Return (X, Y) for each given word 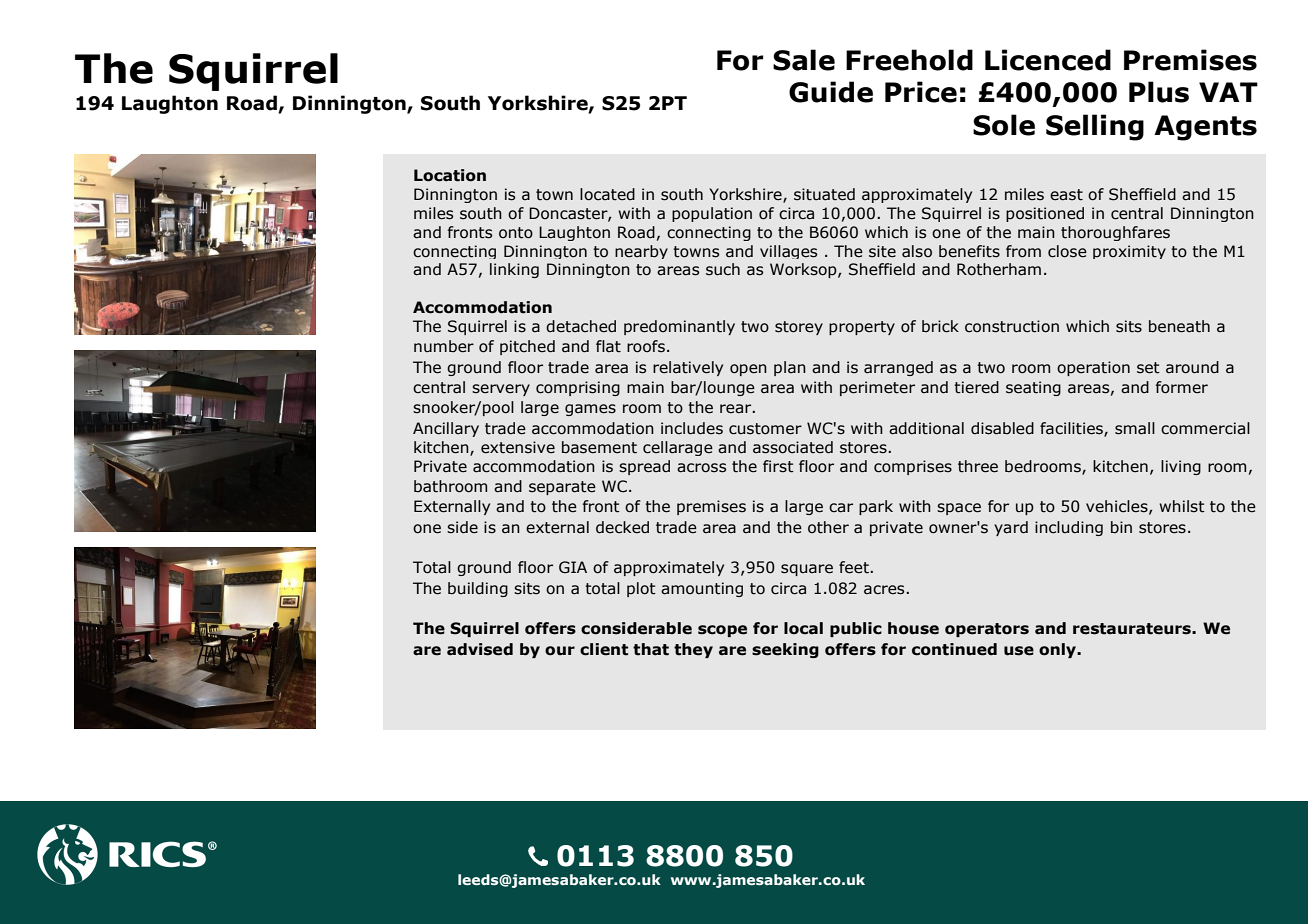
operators (987, 630)
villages (788, 252)
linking (514, 270)
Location (450, 175)
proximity (1129, 252)
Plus (1159, 92)
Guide (831, 92)
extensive (518, 447)
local (803, 628)
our (560, 651)
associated (793, 447)
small (1135, 428)
